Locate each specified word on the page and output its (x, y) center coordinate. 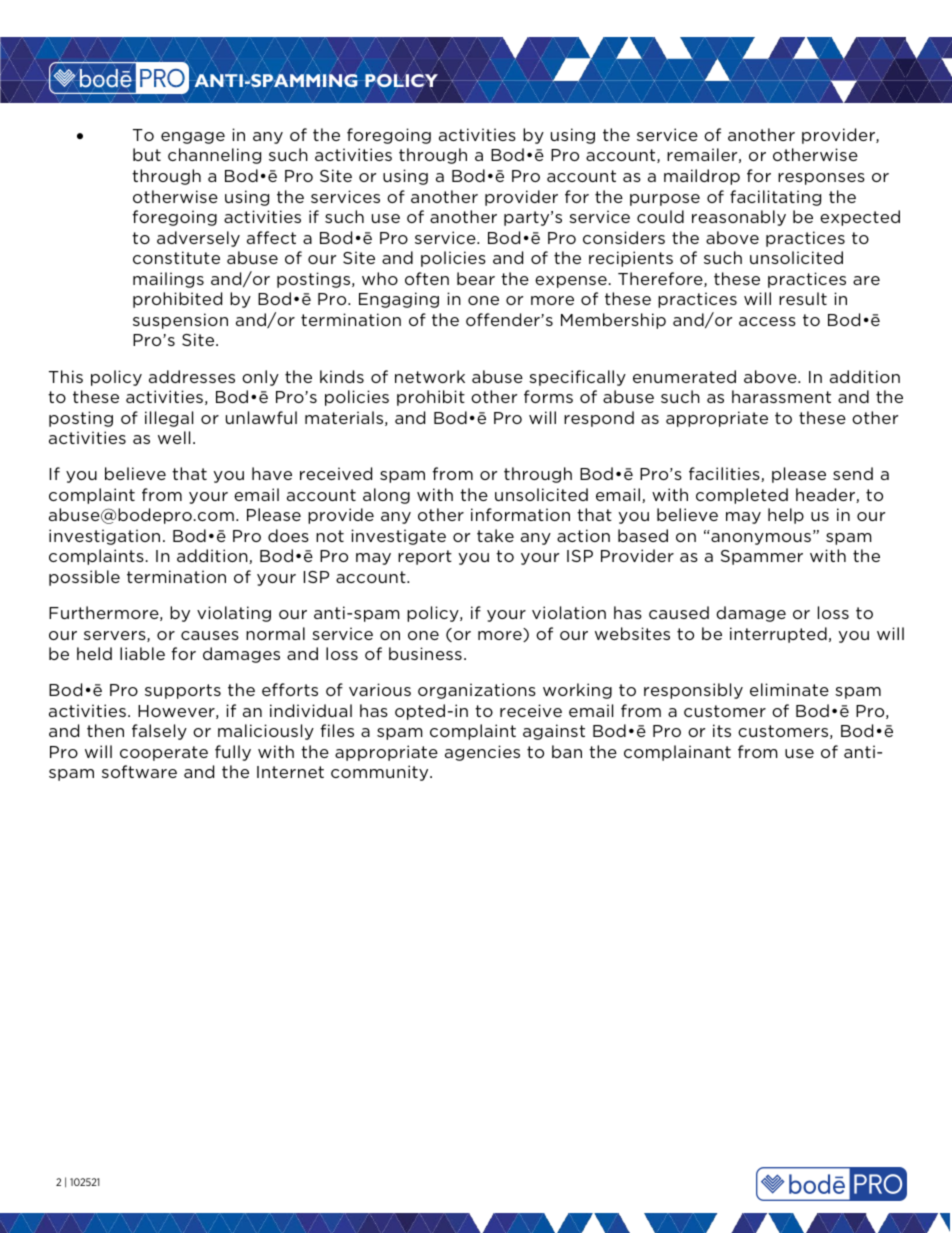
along (386, 496)
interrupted (778, 635)
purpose (665, 200)
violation (569, 612)
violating (234, 614)
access (767, 321)
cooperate (164, 753)
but (147, 154)
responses (821, 179)
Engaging (399, 300)
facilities (725, 474)
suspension (180, 321)
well (174, 437)
